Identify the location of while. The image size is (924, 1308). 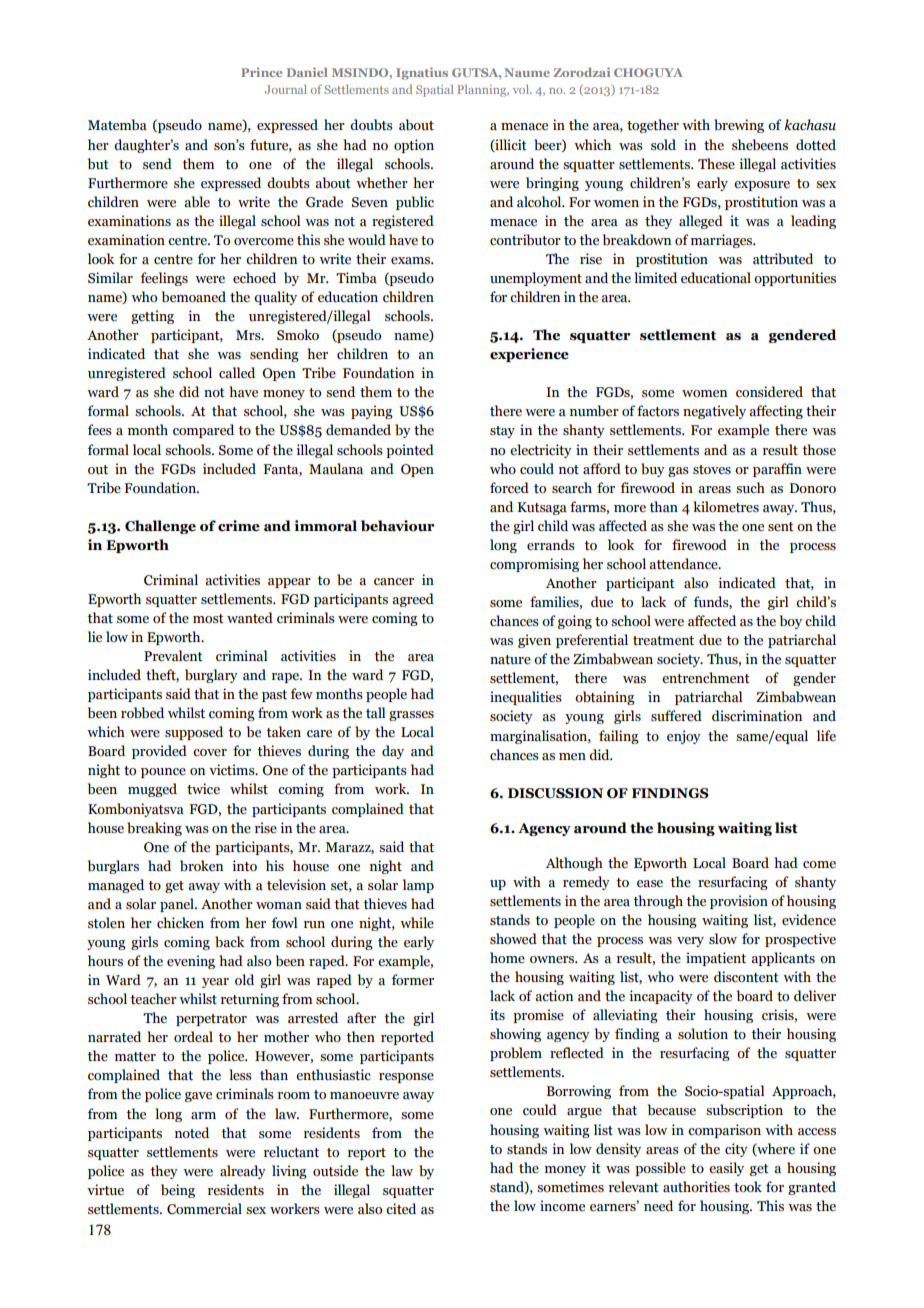
(417, 923).
